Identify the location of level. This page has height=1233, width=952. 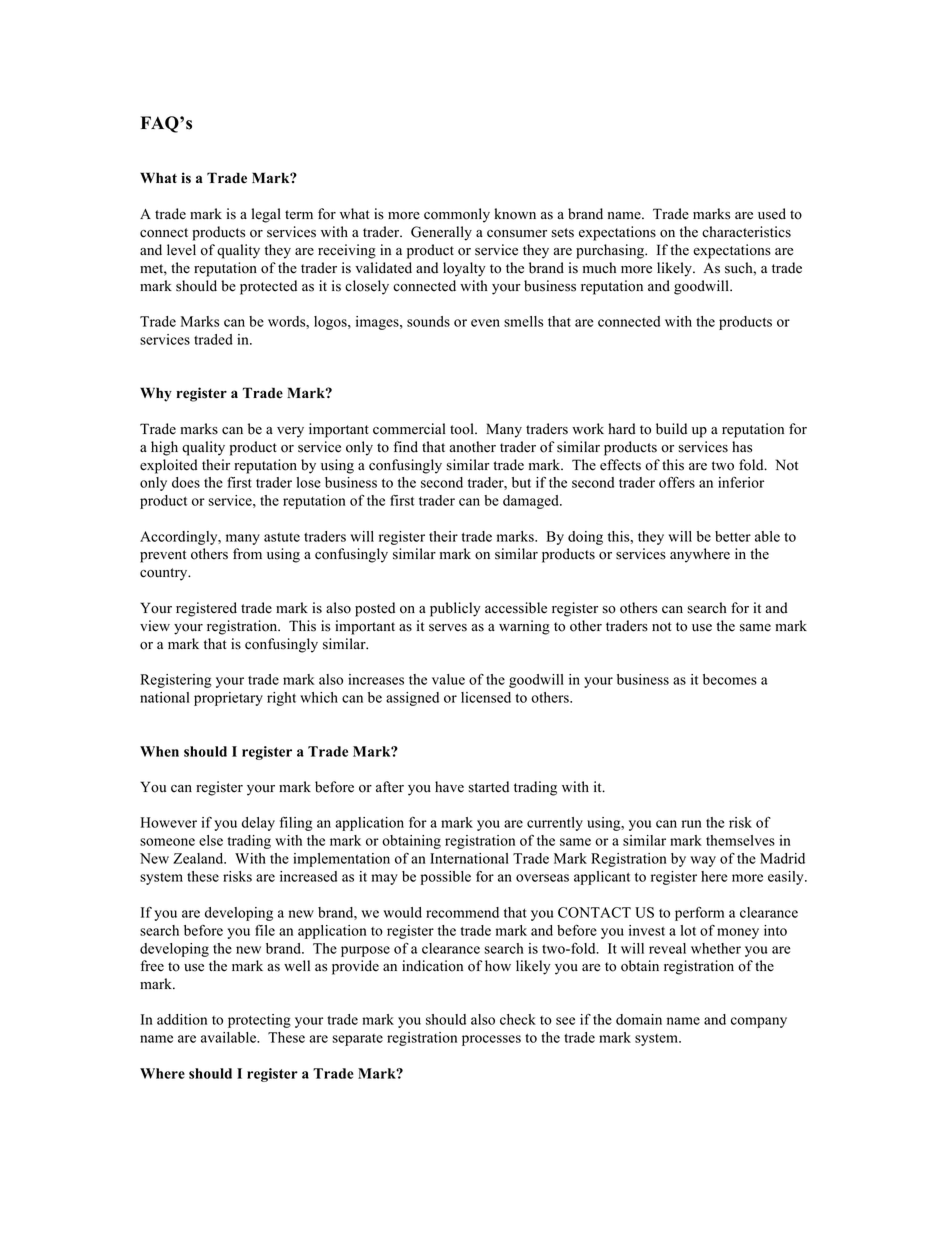
(181, 250).
